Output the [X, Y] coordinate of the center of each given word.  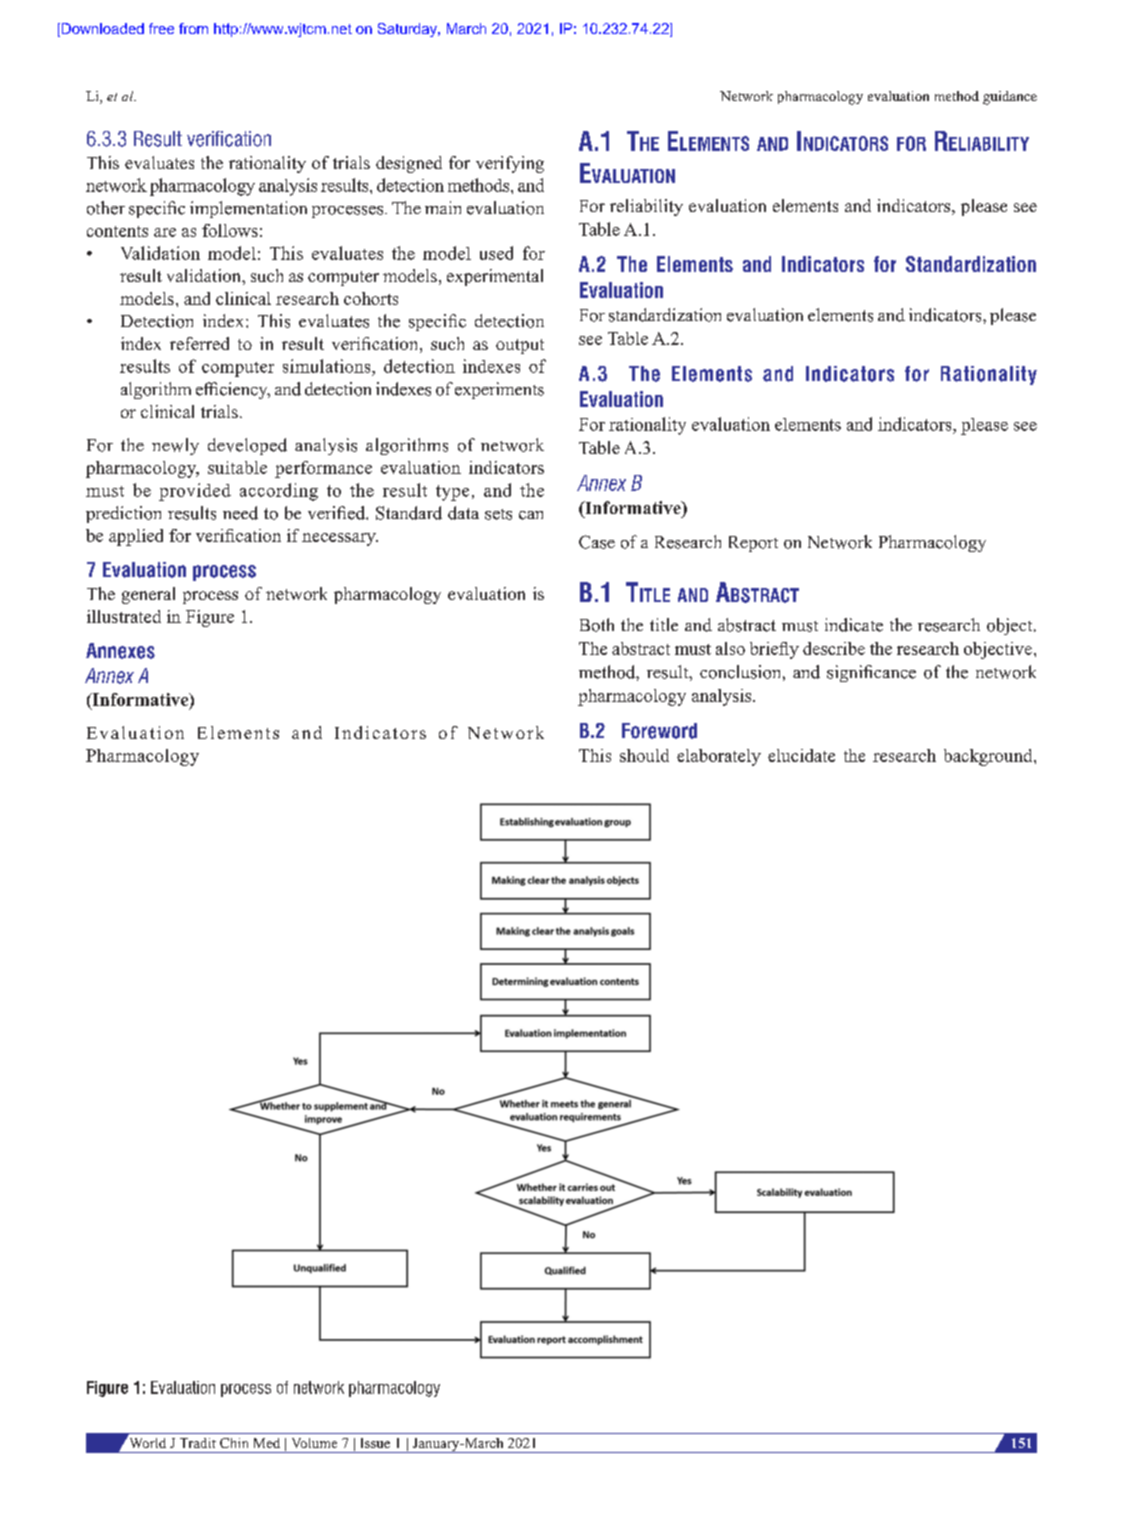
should [644, 755]
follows [230, 230]
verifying [510, 164]
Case [597, 542]
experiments [499, 390]
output [520, 346]
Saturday [408, 30]
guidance [1010, 98]
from [193, 28]
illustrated [124, 616]
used [496, 253]
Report [753, 544]
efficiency [233, 390]
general [148, 595]
